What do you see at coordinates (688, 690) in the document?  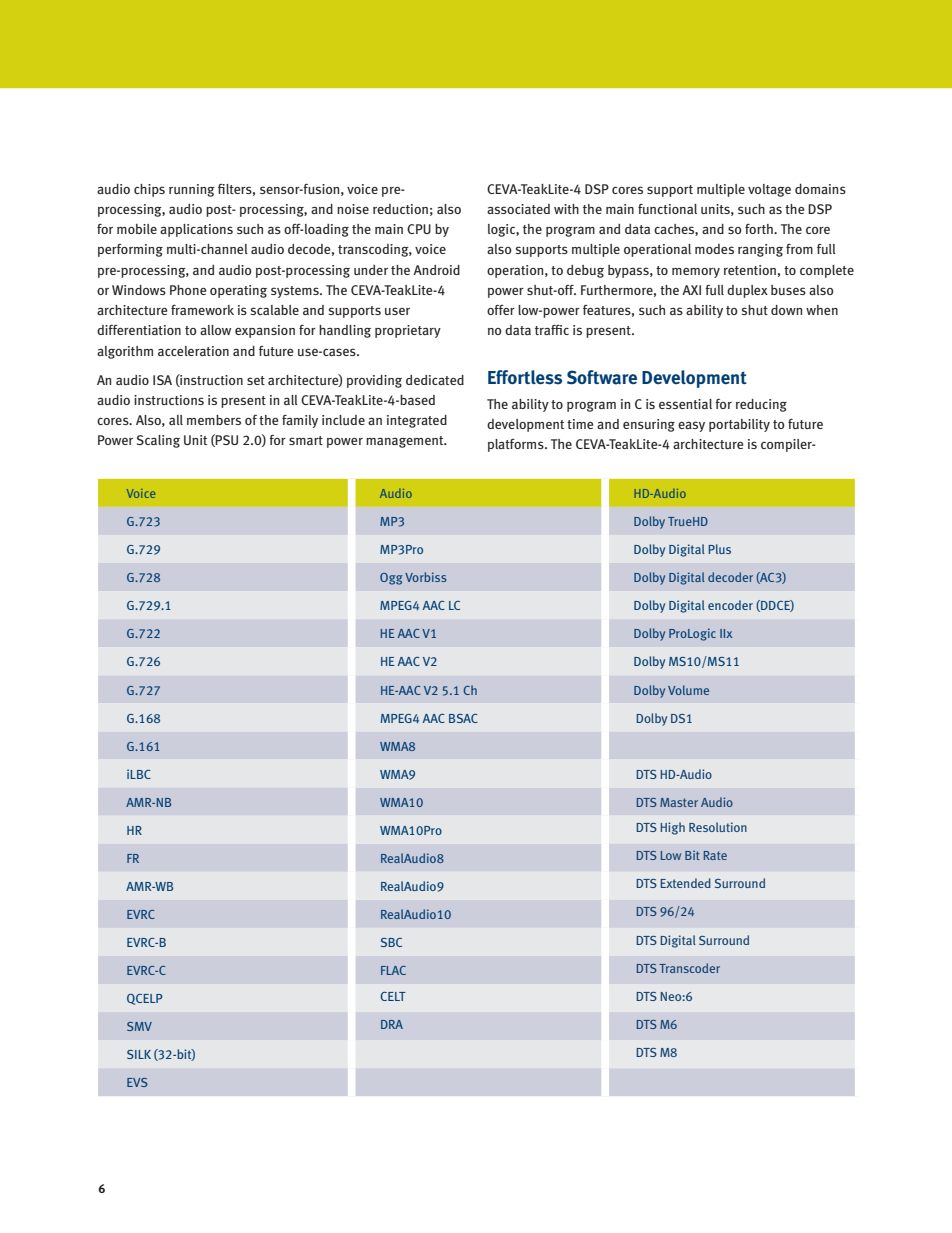 I see `Volume` at bounding box center [688, 690].
